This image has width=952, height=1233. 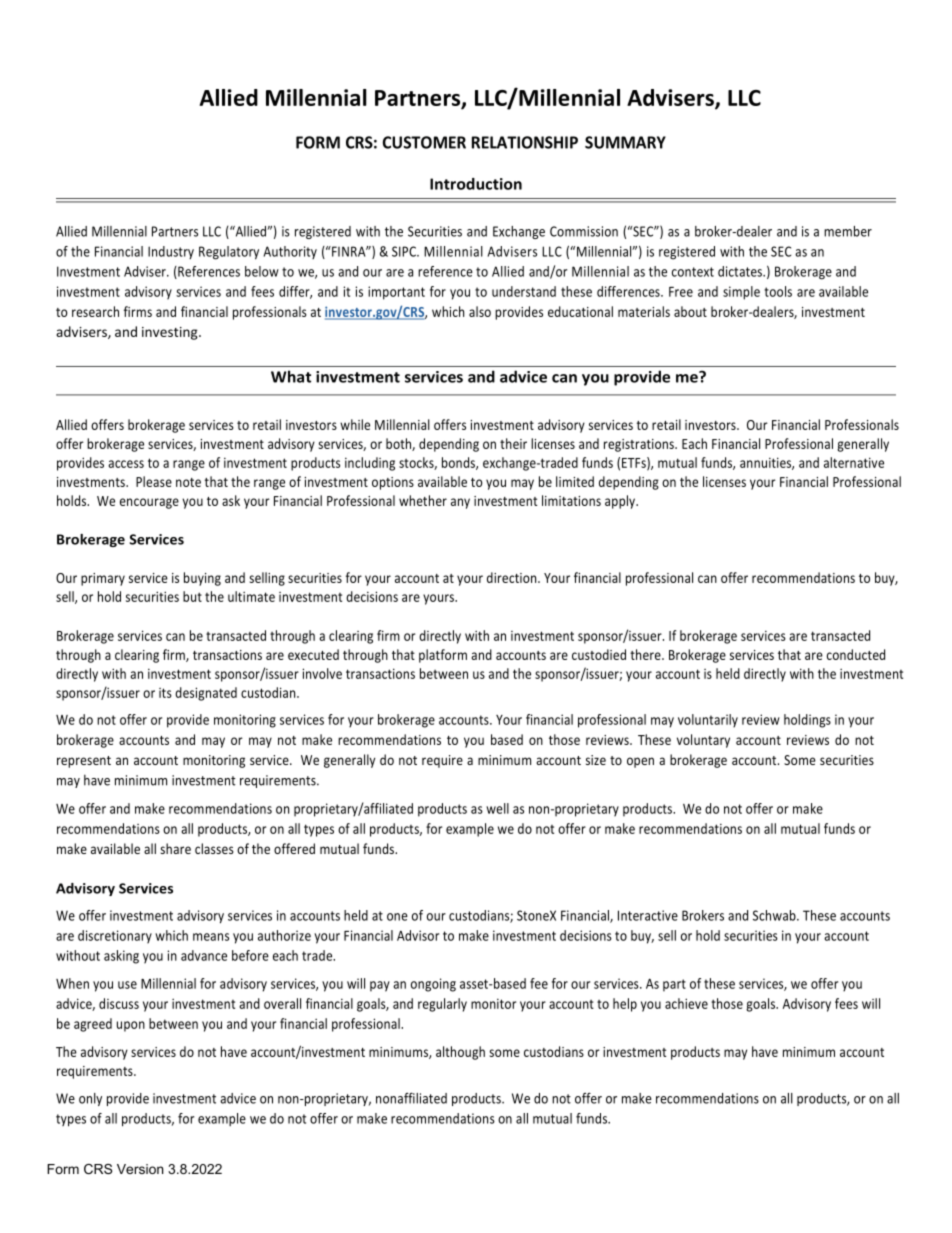 I want to click on Version, so click(x=140, y=1169).
